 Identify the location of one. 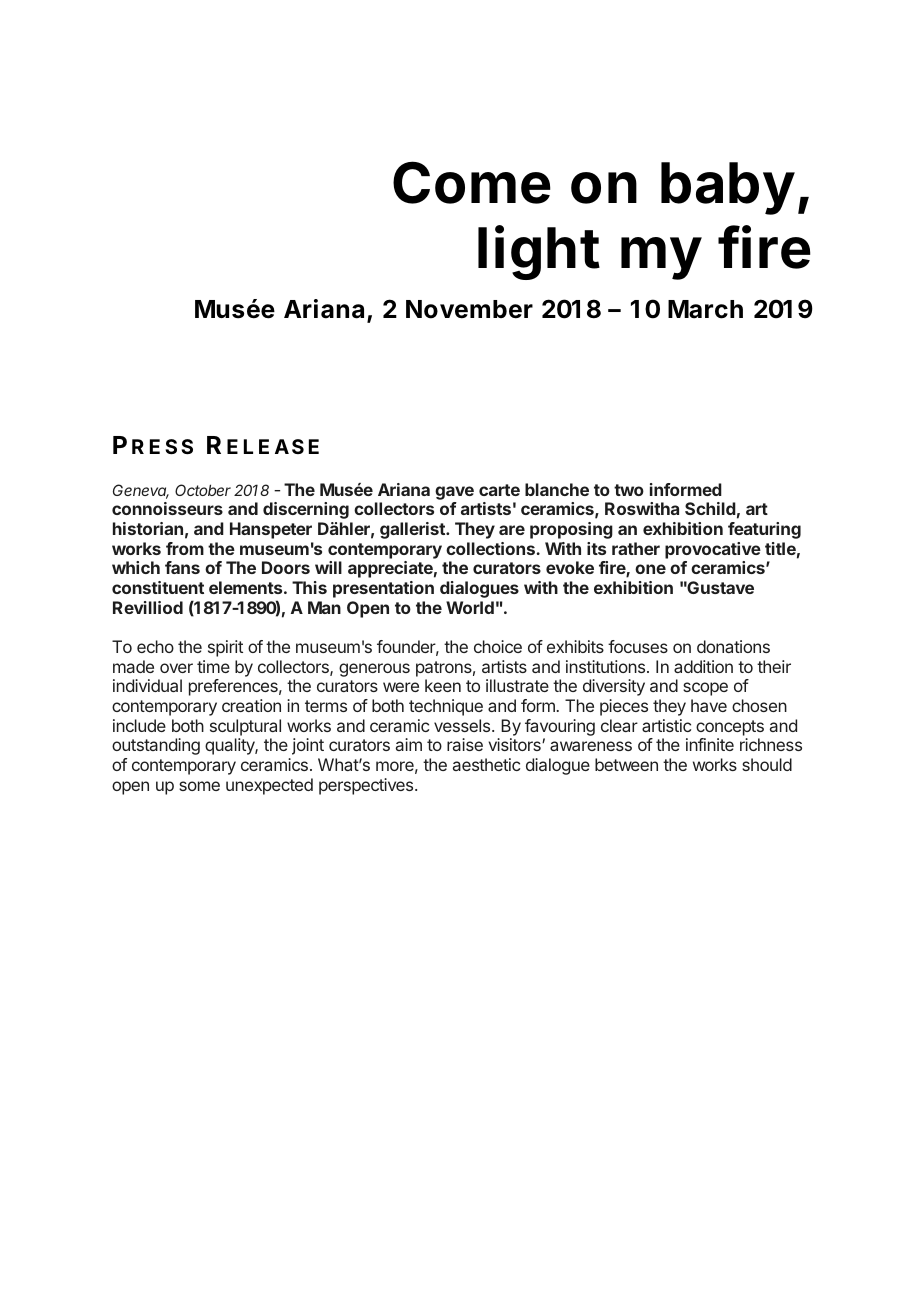
(650, 569).
